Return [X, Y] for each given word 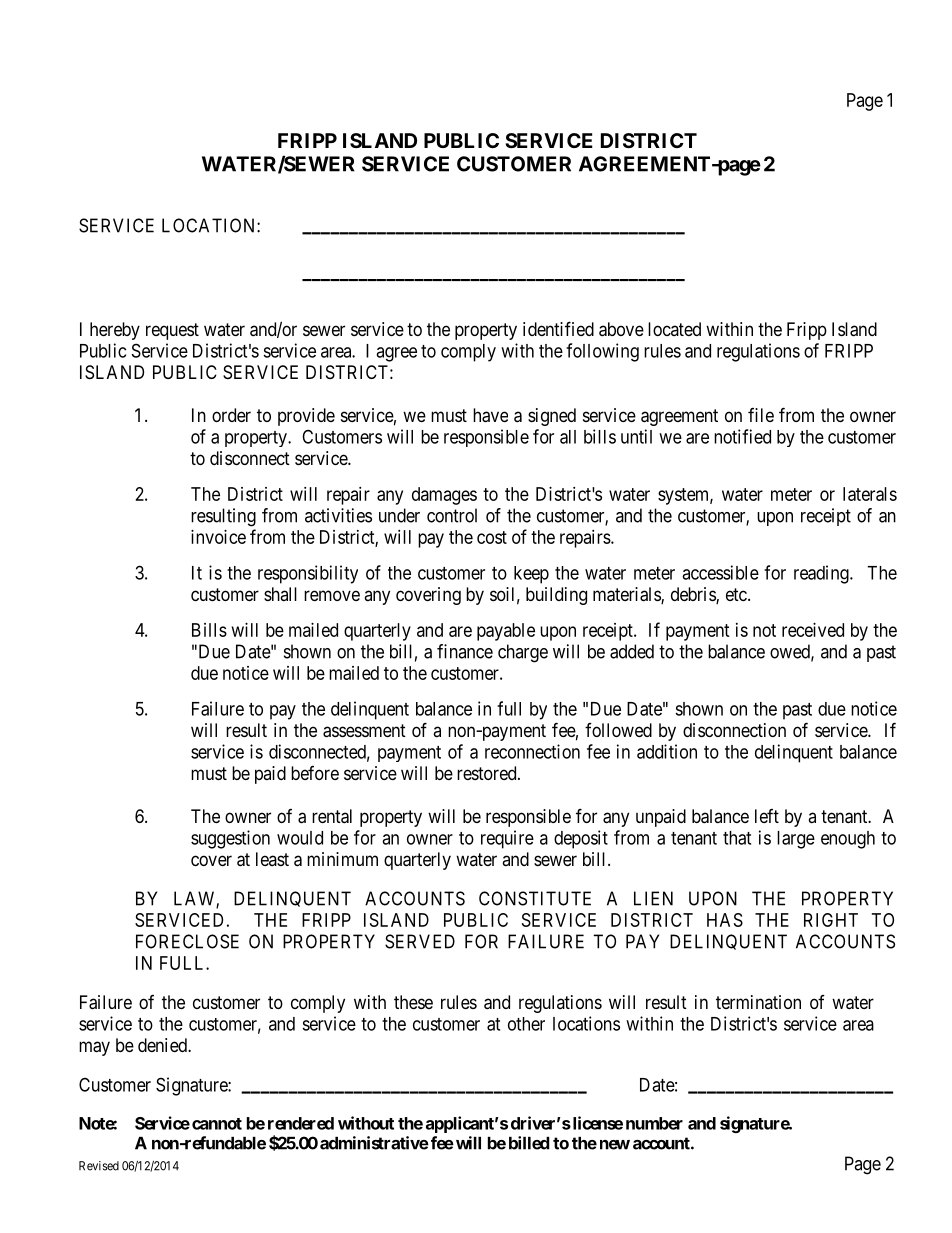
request [172, 331]
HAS [725, 920]
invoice [218, 537]
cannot [217, 1124]
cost [492, 537]
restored [488, 773]
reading [822, 574]
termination [758, 1002]
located [674, 329]
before [315, 773]
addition [667, 751]
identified [558, 328]
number [654, 1123]
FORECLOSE [187, 941]
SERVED [420, 941]
